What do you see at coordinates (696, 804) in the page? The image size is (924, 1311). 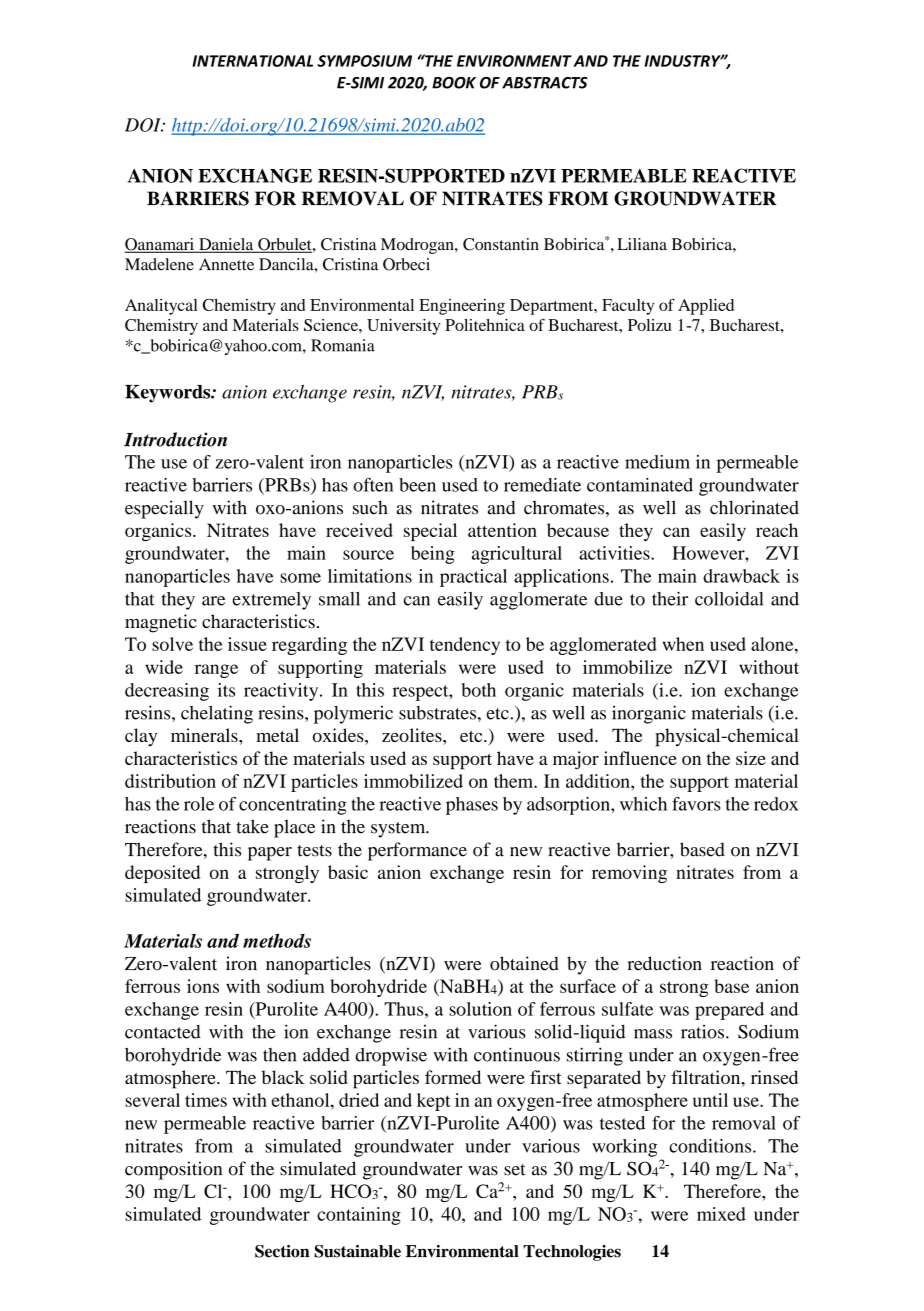 I see `favors` at bounding box center [696, 804].
